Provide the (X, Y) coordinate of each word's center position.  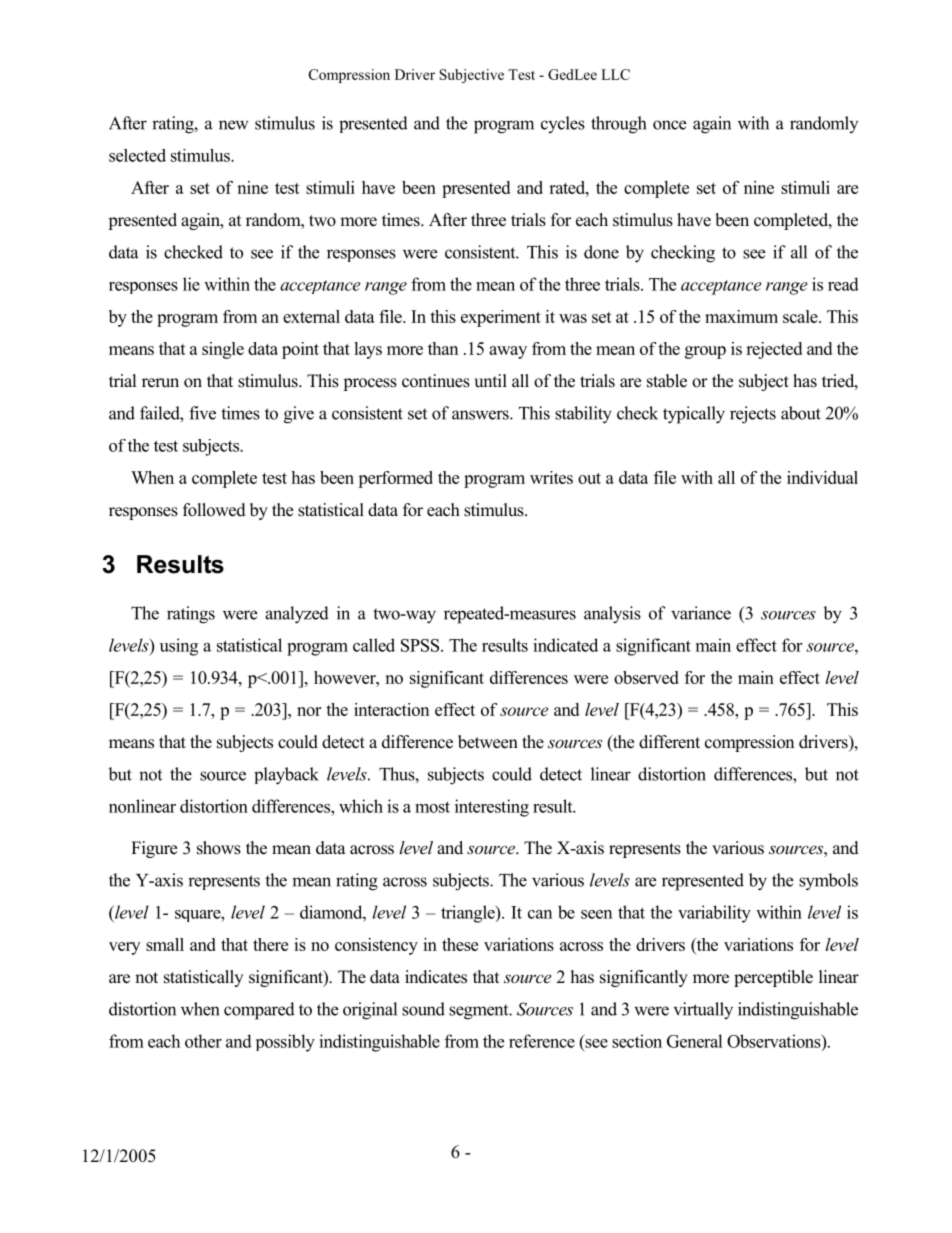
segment (480, 1012)
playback (286, 776)
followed (214, 510)
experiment (501, 318)
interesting (492, 808)
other (203, 1041)
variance (701, 613)
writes (551, 477)
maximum (741, 316)
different (669, 742)
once (669, 125)
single (223, 350)
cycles (563, 124)
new (234, 125)
